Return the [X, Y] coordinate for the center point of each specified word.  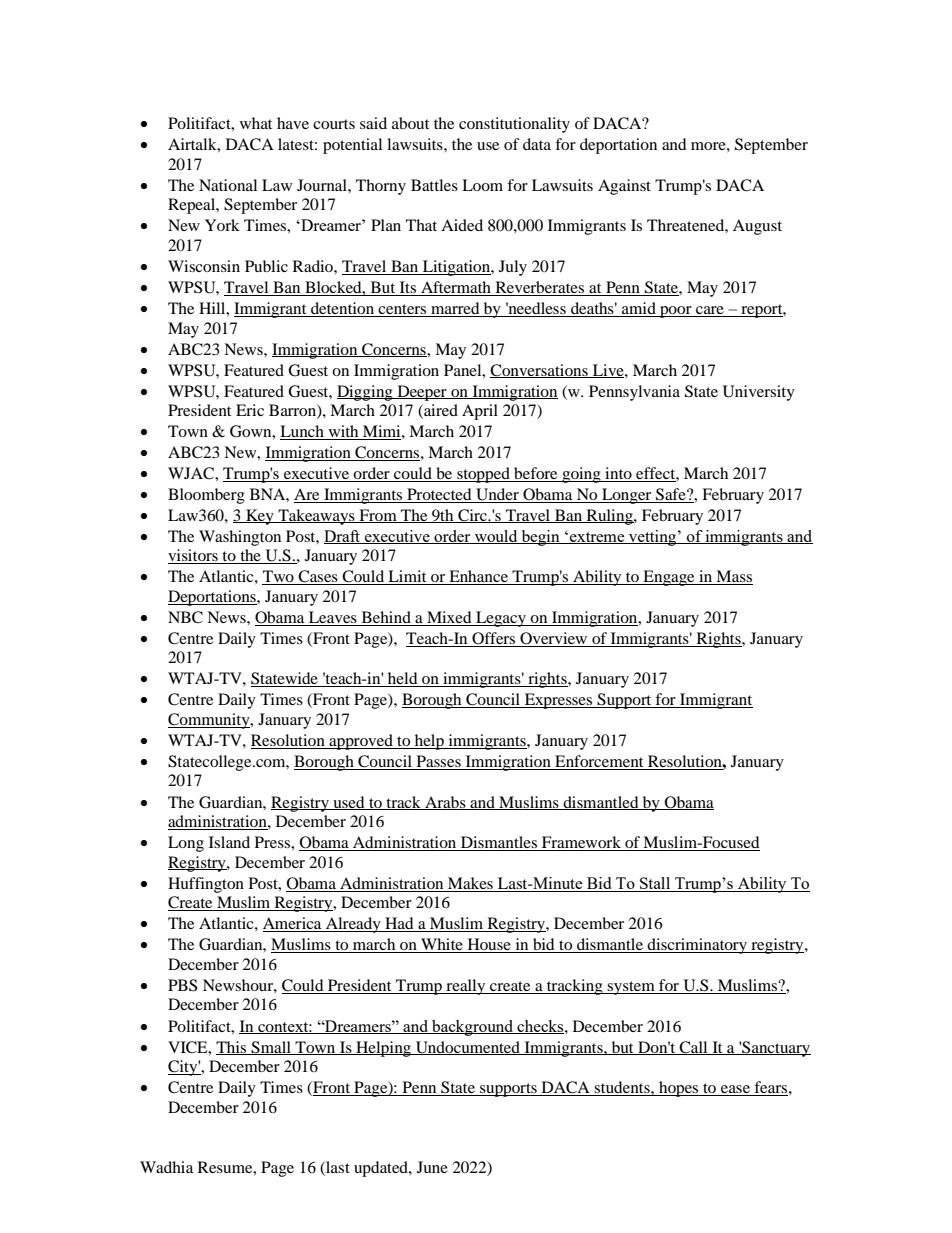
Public [266, 266]
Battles [434, 185]
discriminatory [697, 946]
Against [624, 187]
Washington [240, 538]
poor [676, 312]
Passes [439, 761]
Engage [669, 578]
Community [210, 721]
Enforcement [599, 761]
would [496, 537]
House [489, 945]
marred [455, 309]
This [232, 1048]
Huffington [206, 885]
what [256, 123]
